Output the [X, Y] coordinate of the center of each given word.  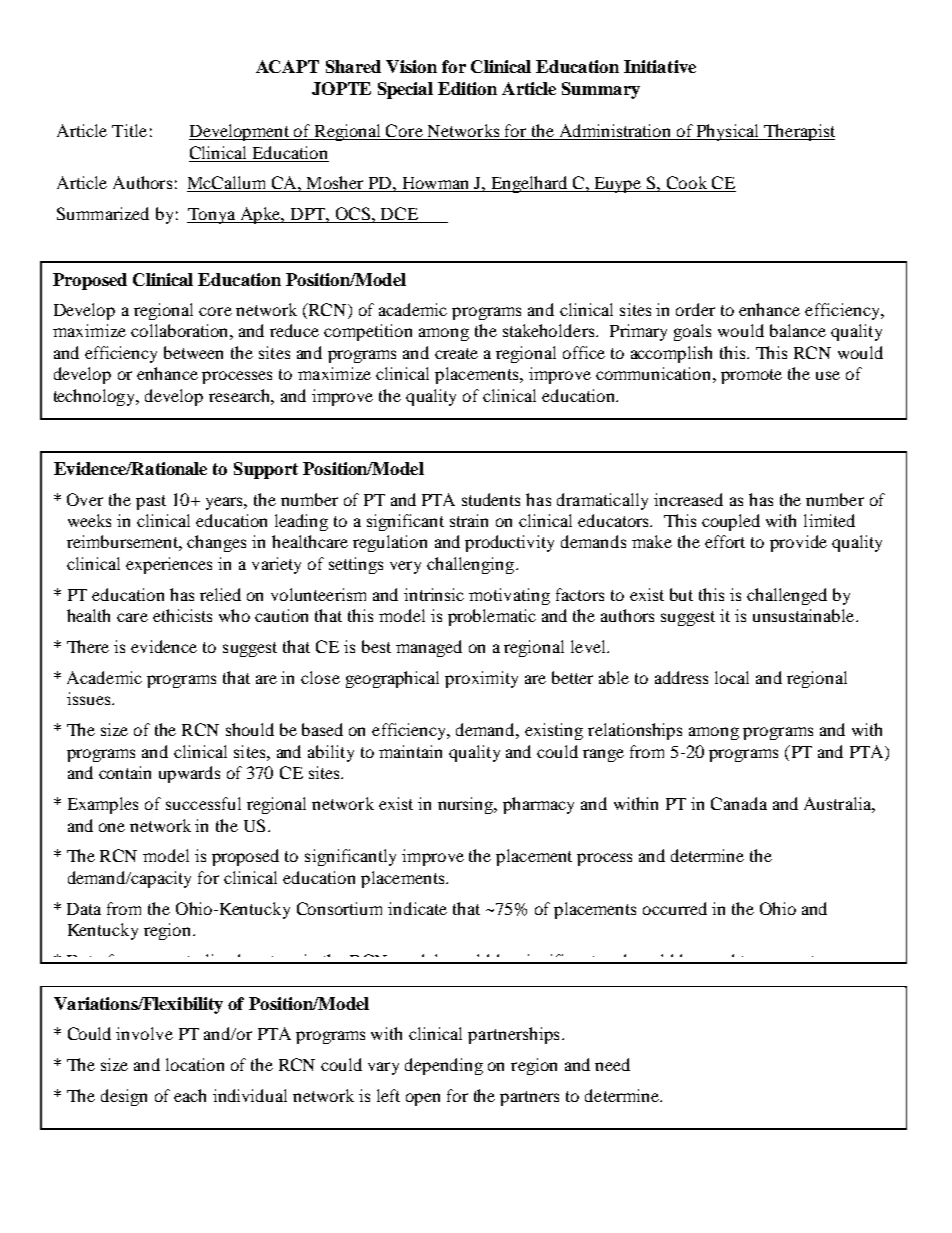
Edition [467, 88]
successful [203, 803]
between [193, 352]
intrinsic [434, 594]
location [195, 1064]
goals [692, 332]
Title [129, 130]
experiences [169, 565]
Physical [728, 132]
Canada [739, 803]
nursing [467, 805]
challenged [787, 596]
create [456, 353]
